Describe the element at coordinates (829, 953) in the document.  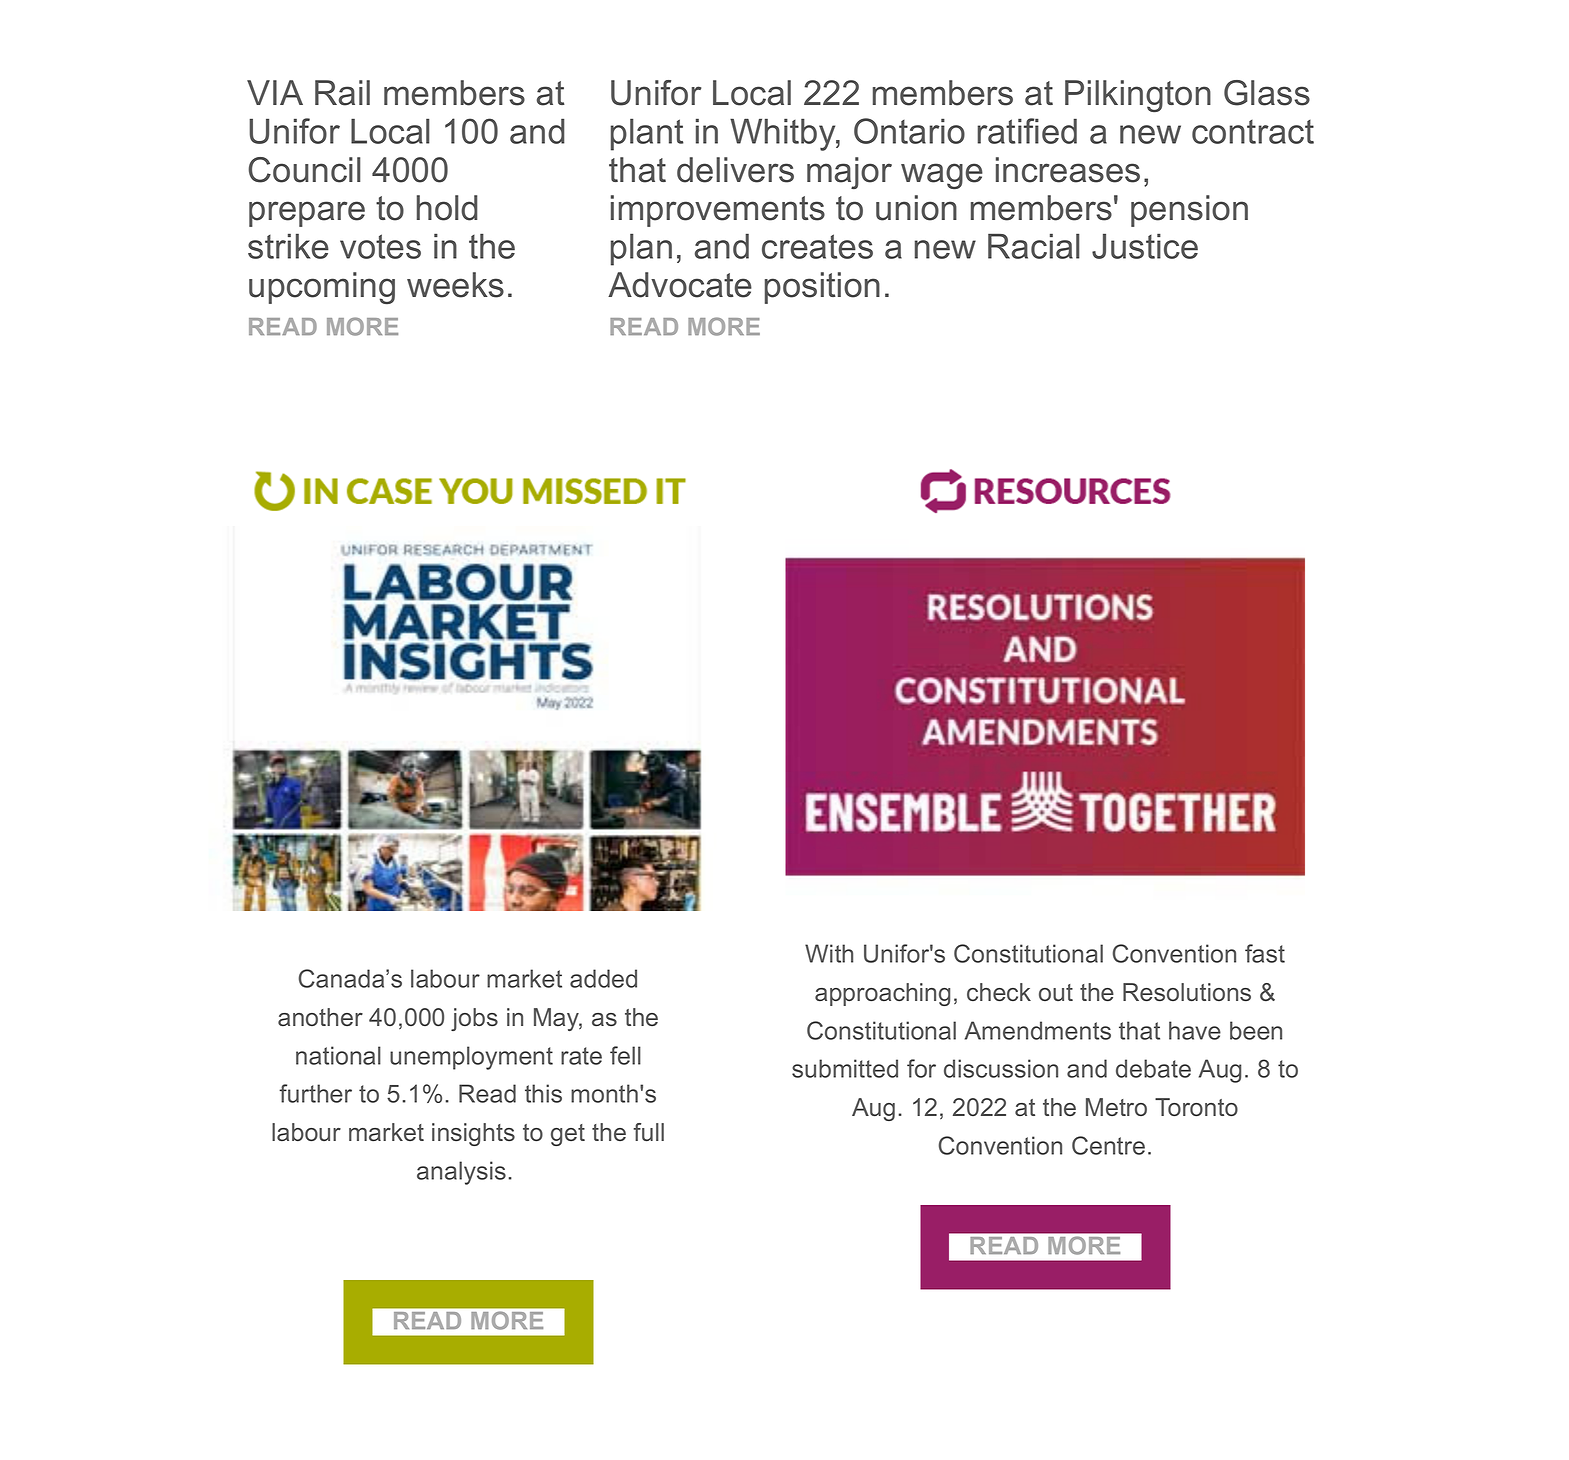
I see `With` at that location.
